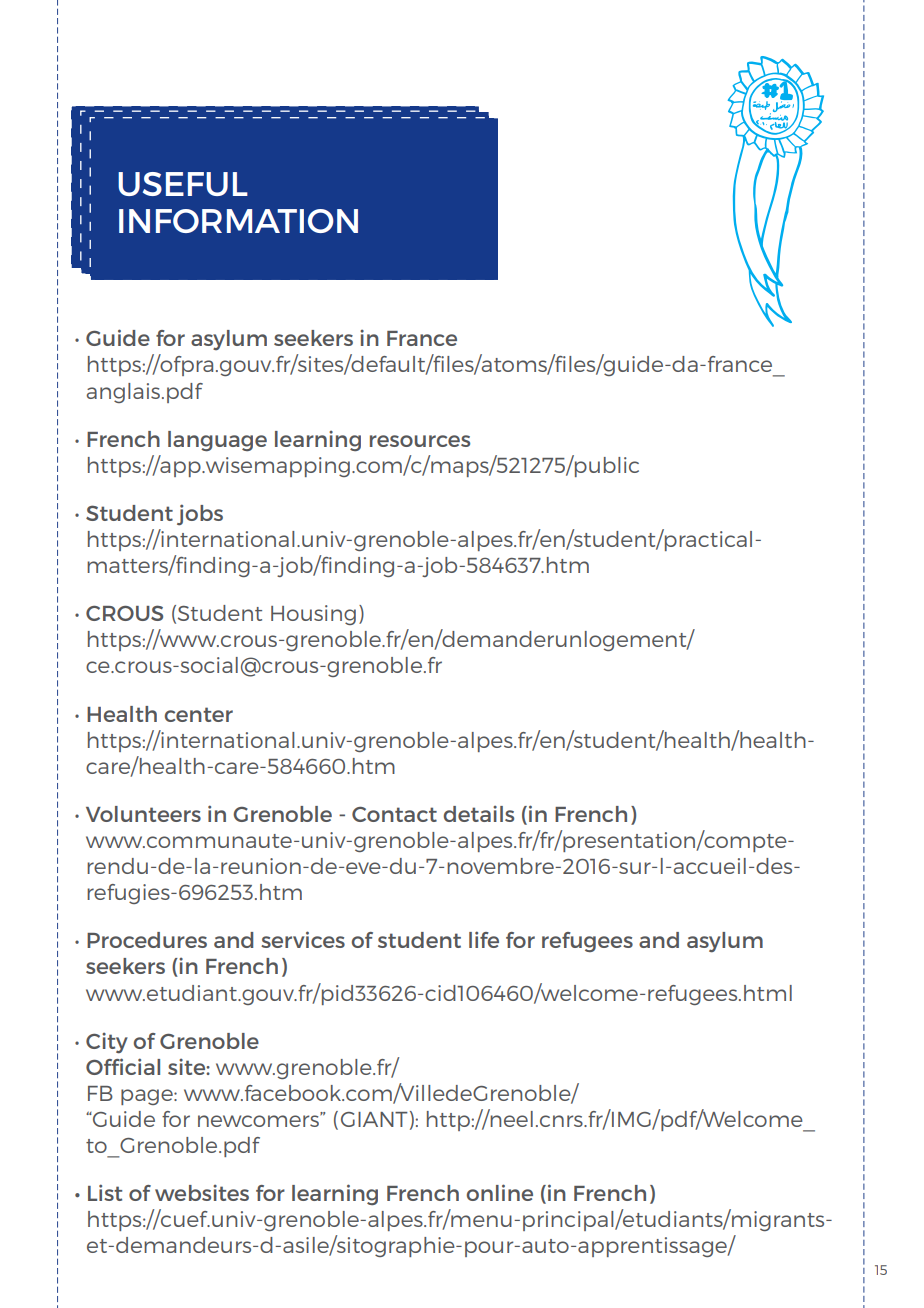 The image size is (924, 1308). I want to click on resources, so click(420, 441).
